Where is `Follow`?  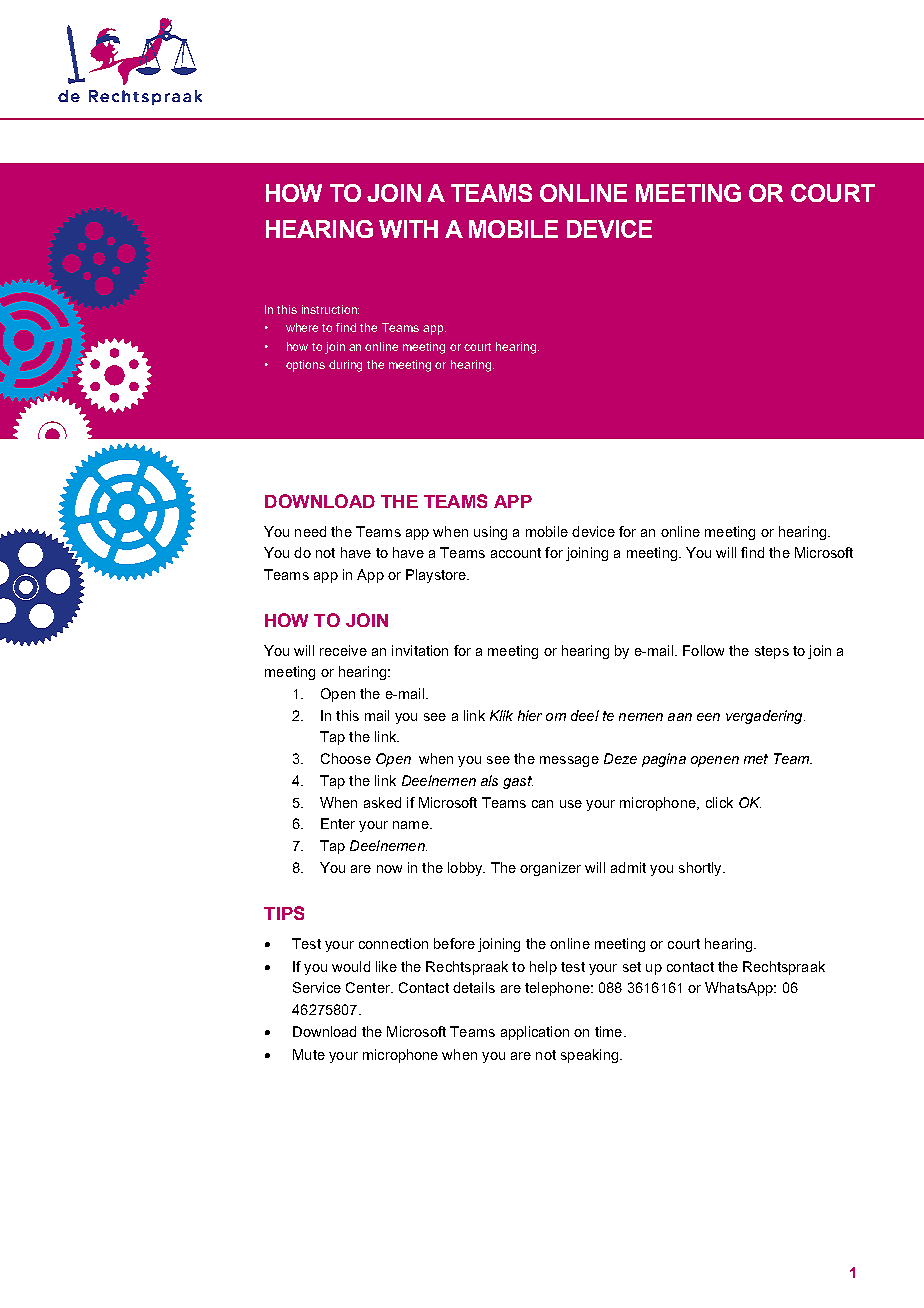 Follow is located at coordinates (703, 650).
